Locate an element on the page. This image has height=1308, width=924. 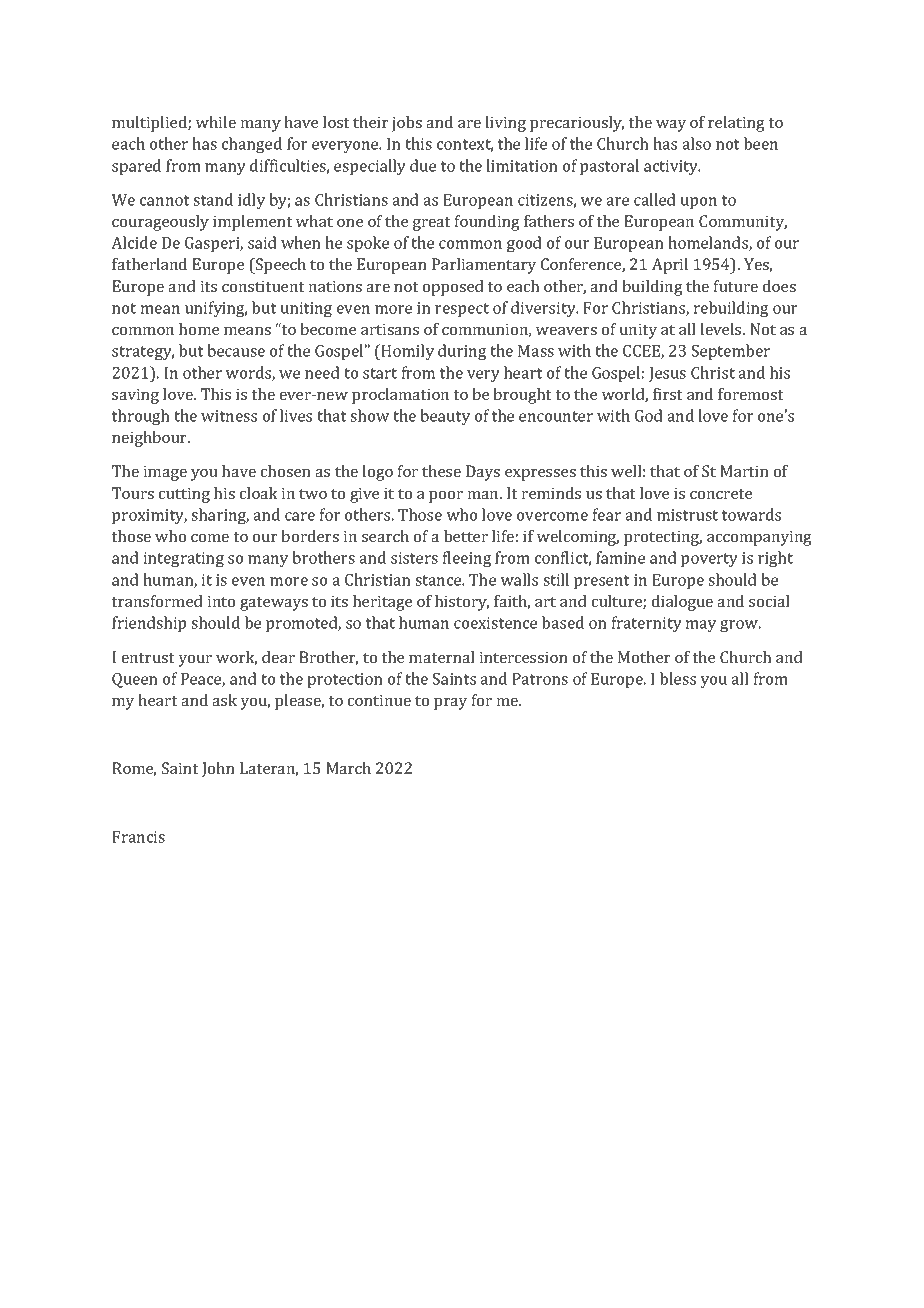
Francis is located at coordinates (138, 837).
